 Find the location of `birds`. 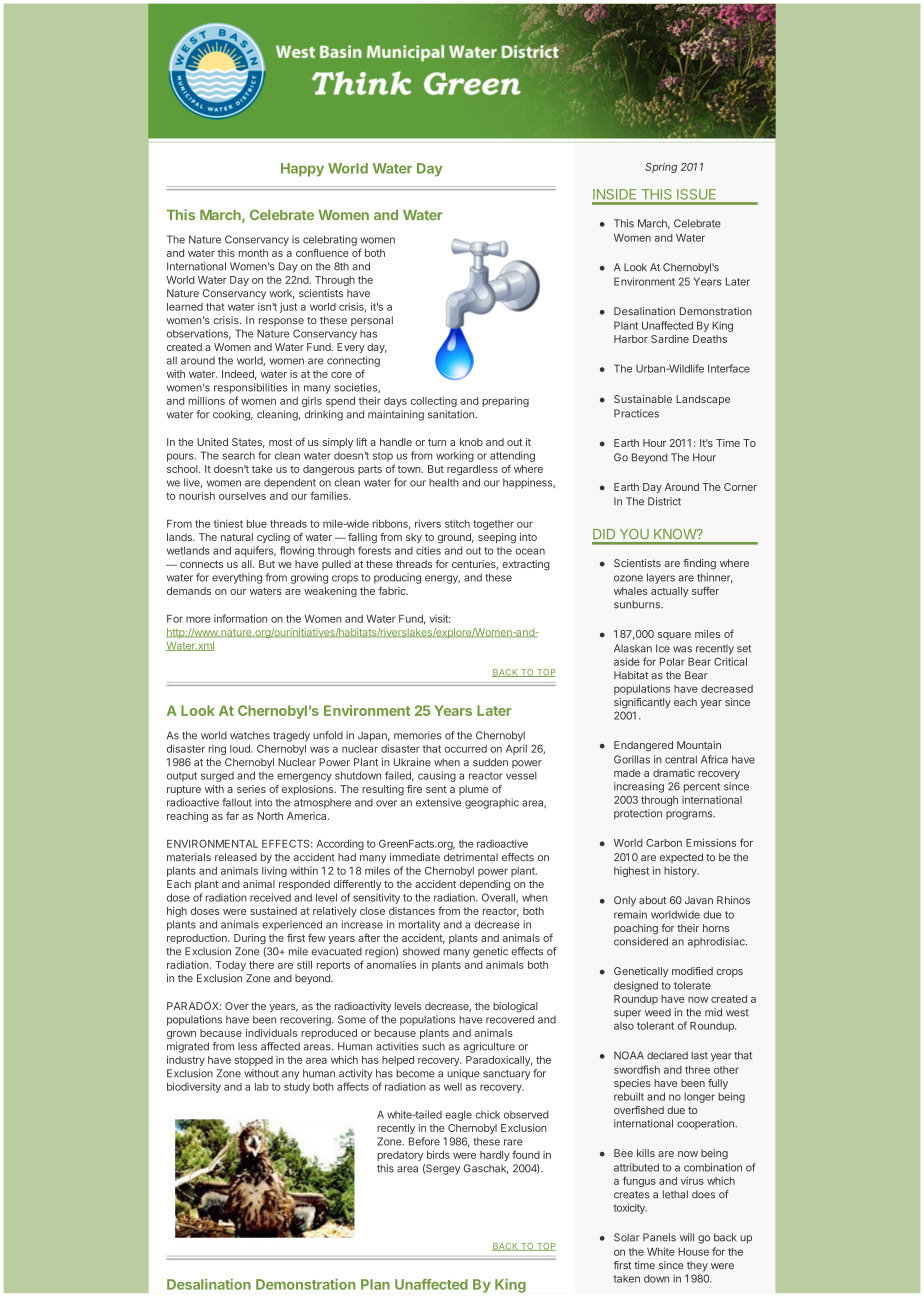

birds is located at coordinates (438, 1155).
